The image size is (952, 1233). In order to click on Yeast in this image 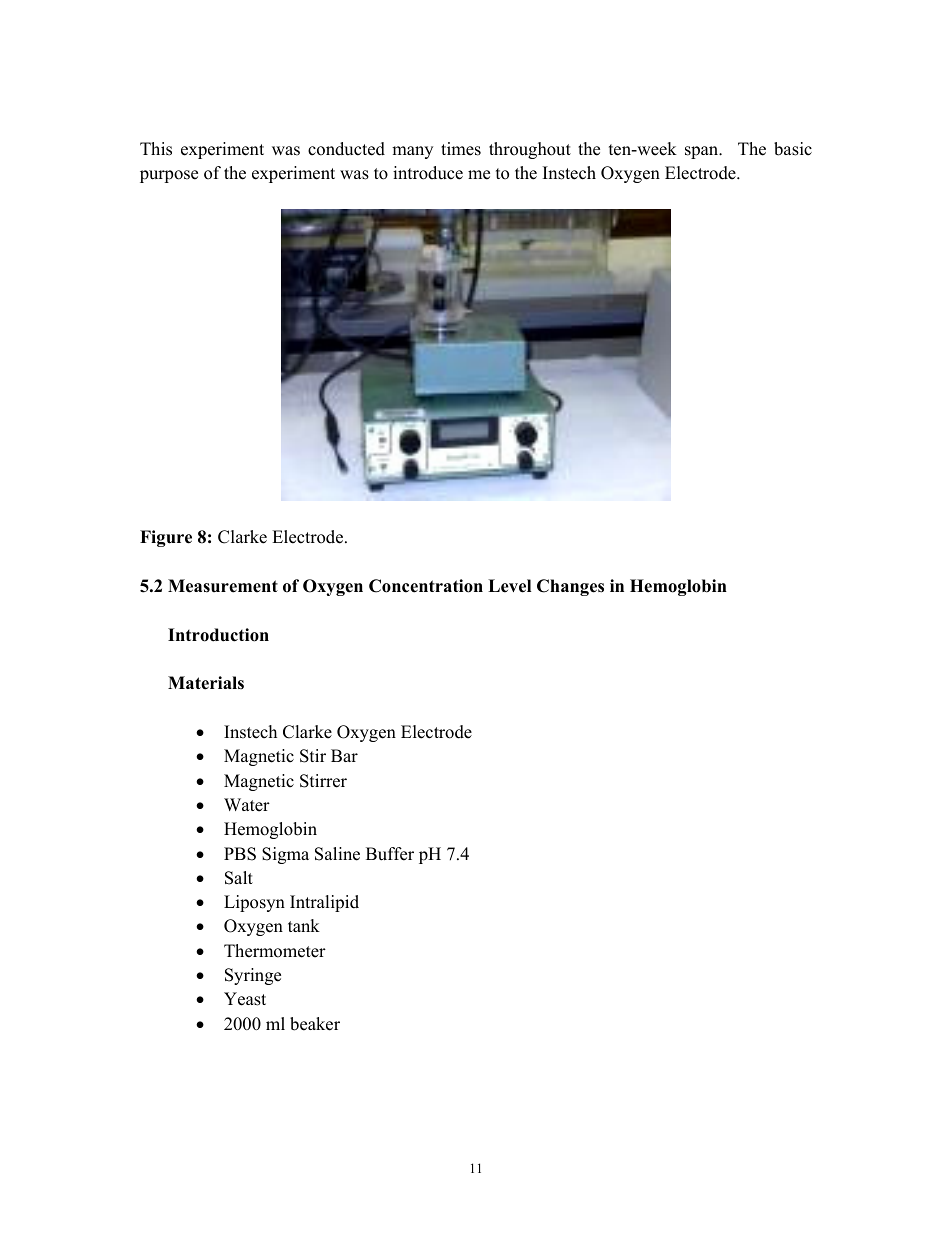, I will do `click(245, 999)`.
